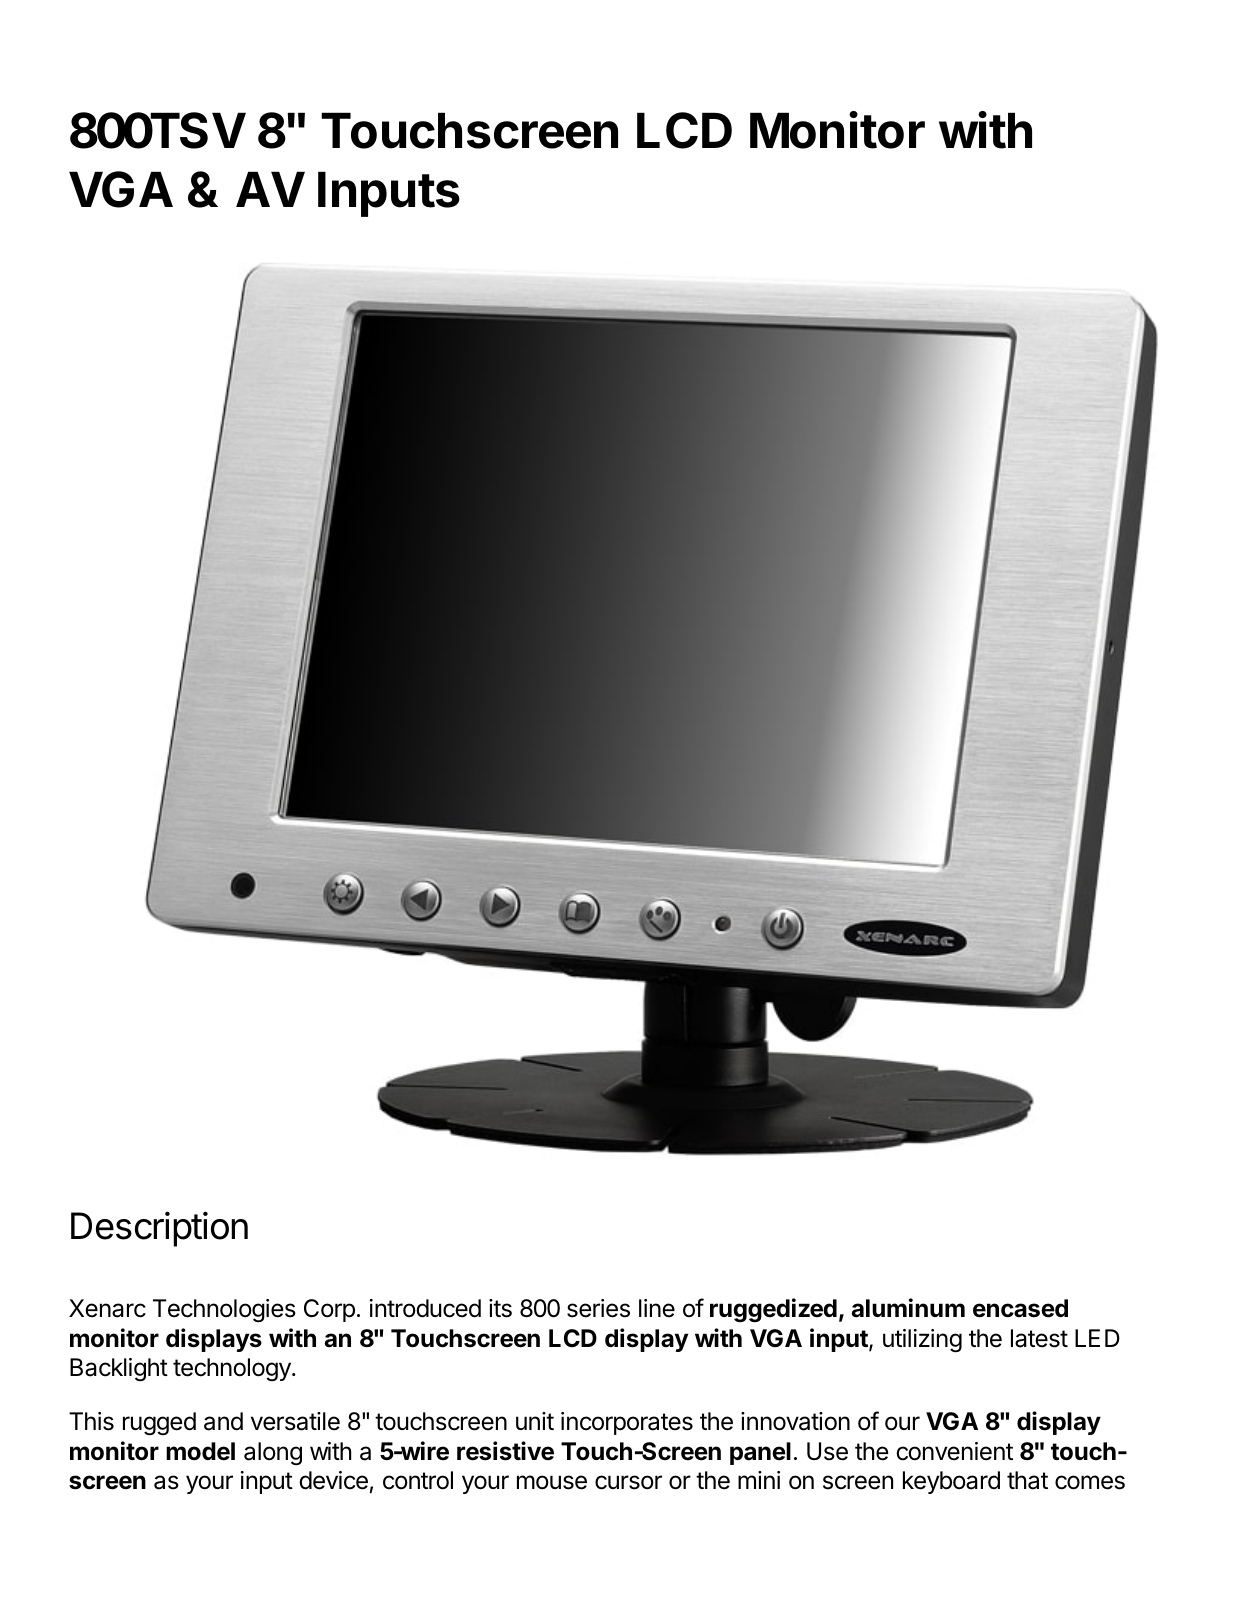 This screenshot has height=1597, width=1234. What do you see at coordinates (598, 1308) in the screenshot?
I see `series` at bounding box center [598, 1308].
